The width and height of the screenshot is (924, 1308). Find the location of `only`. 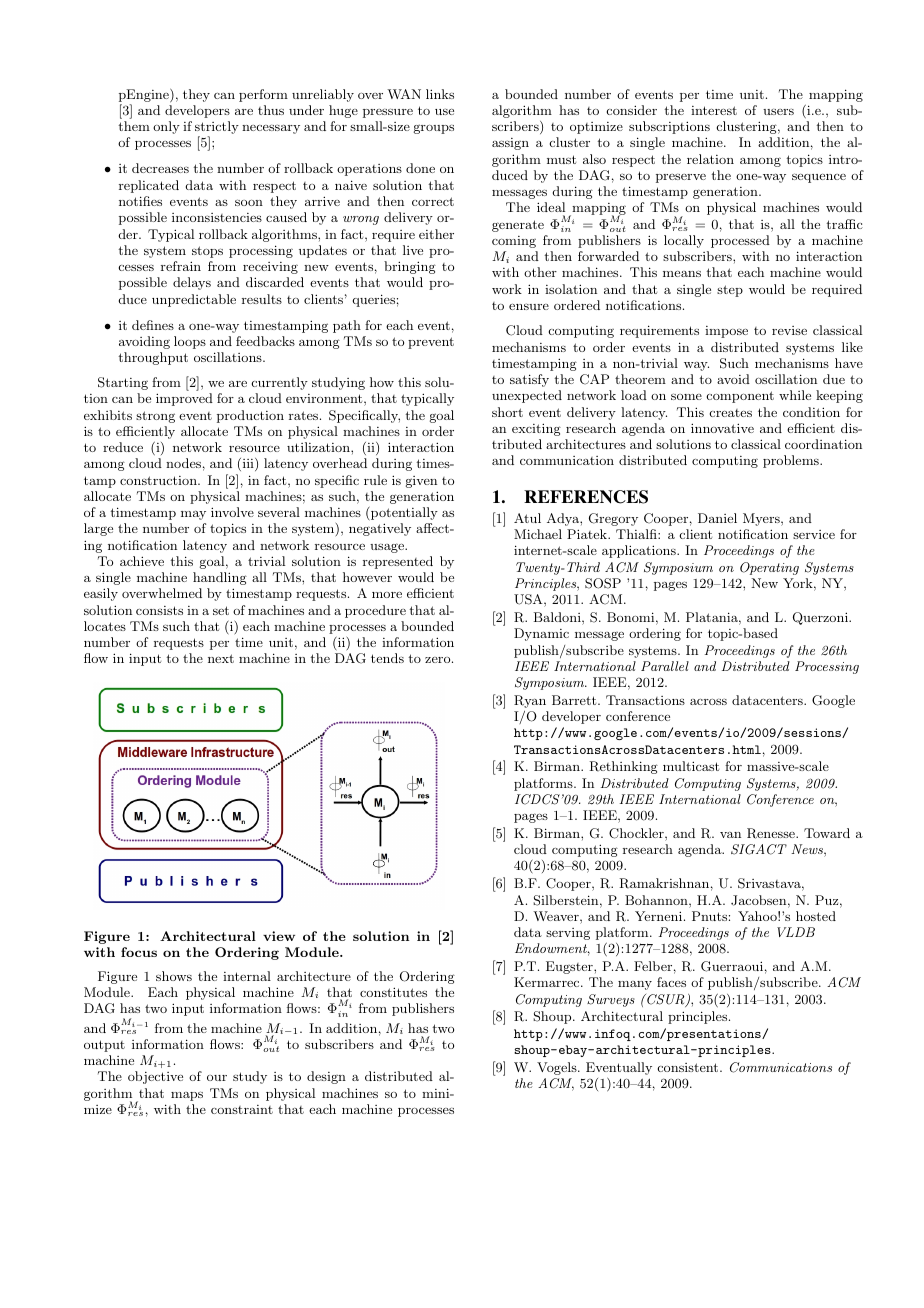

only is located at coordinates (166, 127).
